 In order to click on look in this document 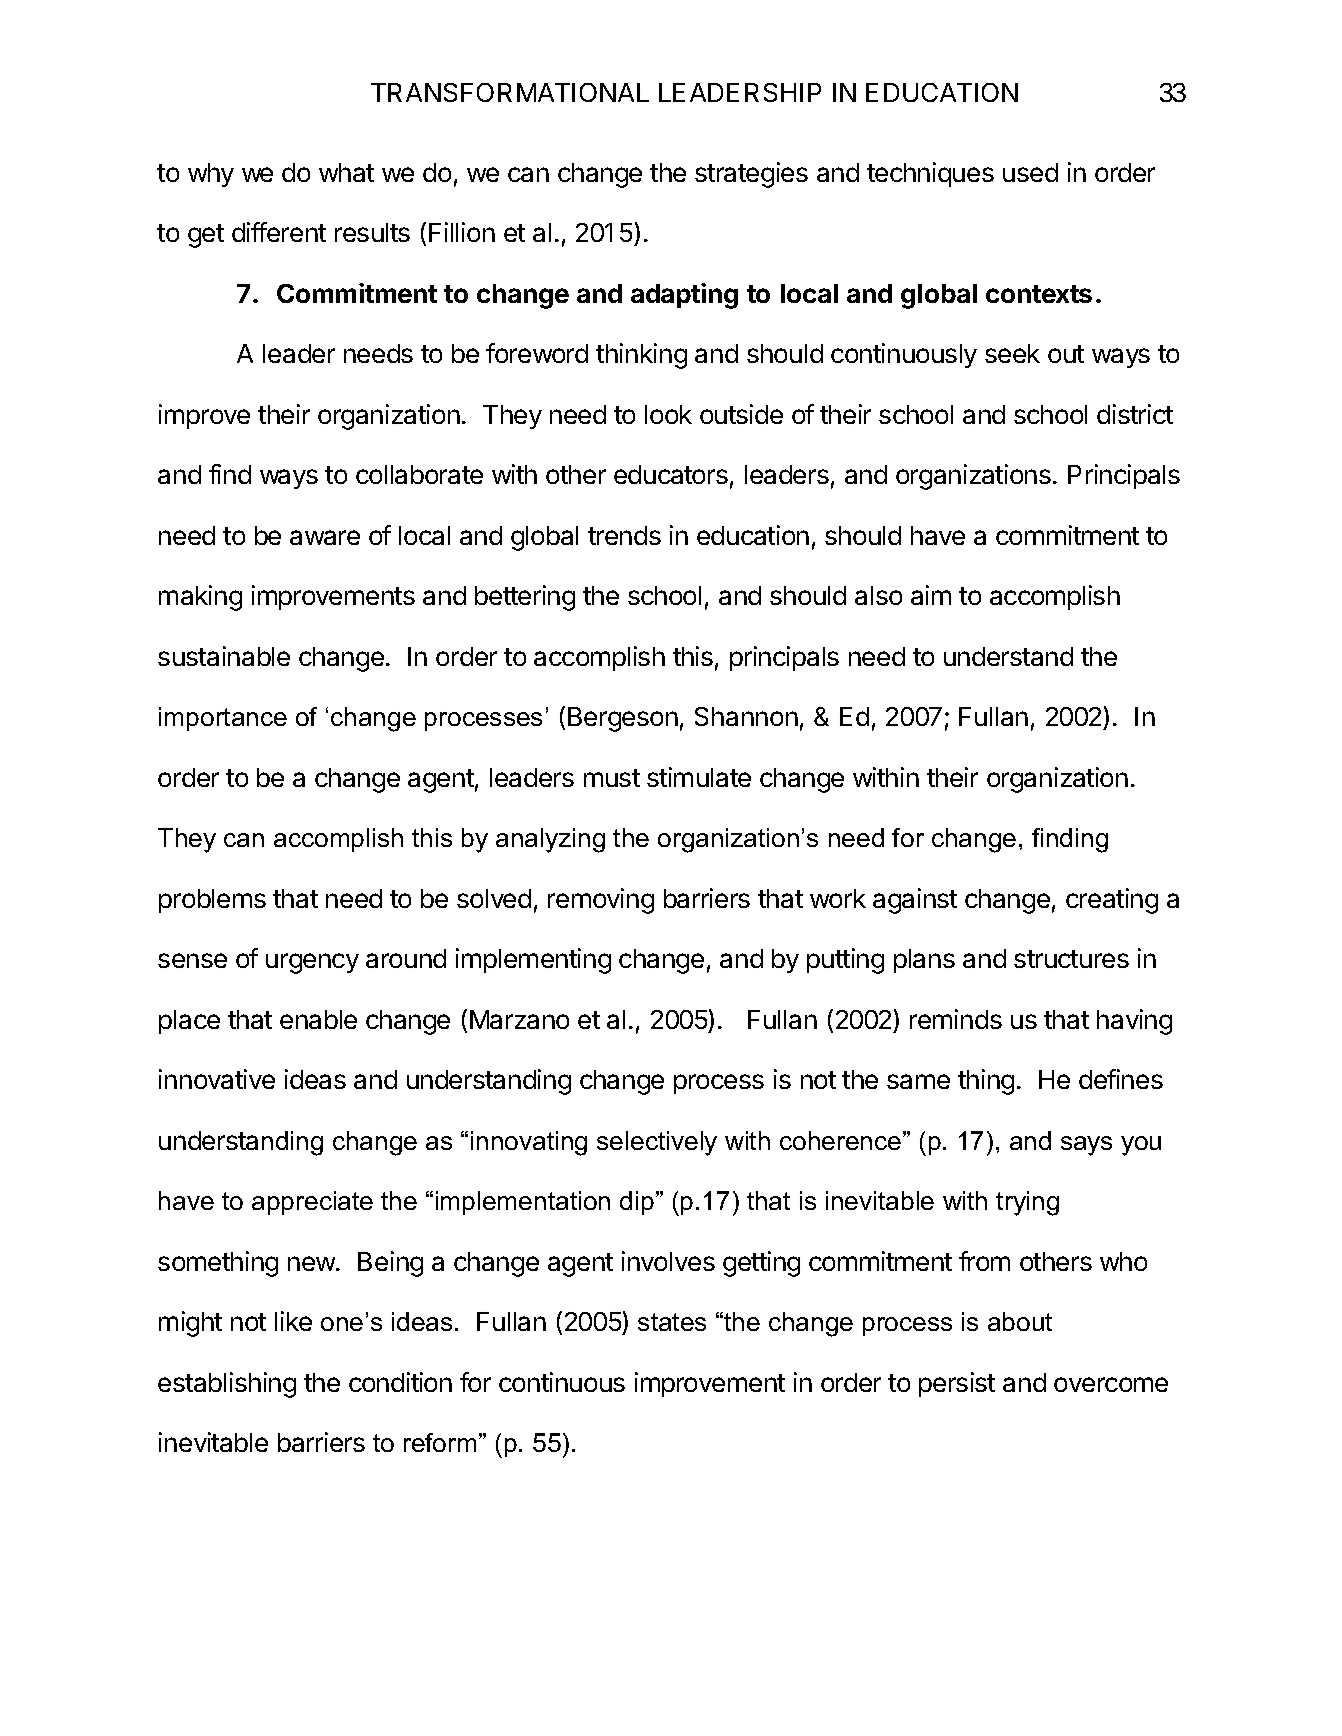, I will do `click(668, 414)`.
